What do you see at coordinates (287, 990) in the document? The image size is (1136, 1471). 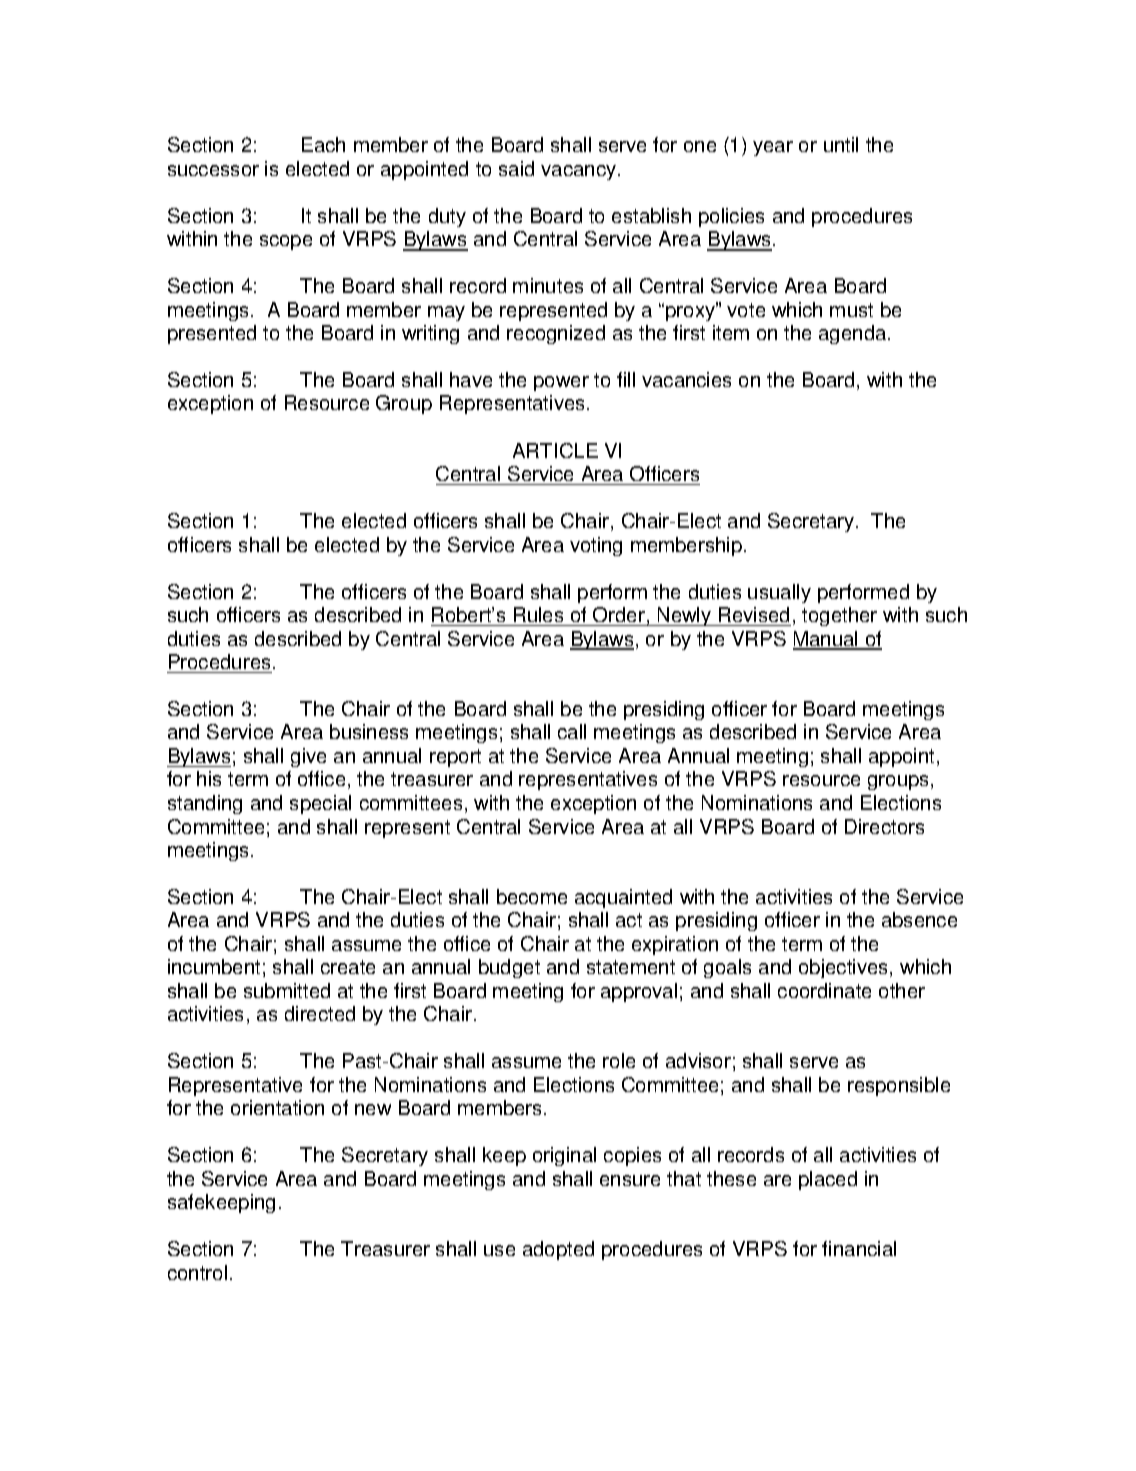 I see `submitted` at bounding box center [287, 990].
